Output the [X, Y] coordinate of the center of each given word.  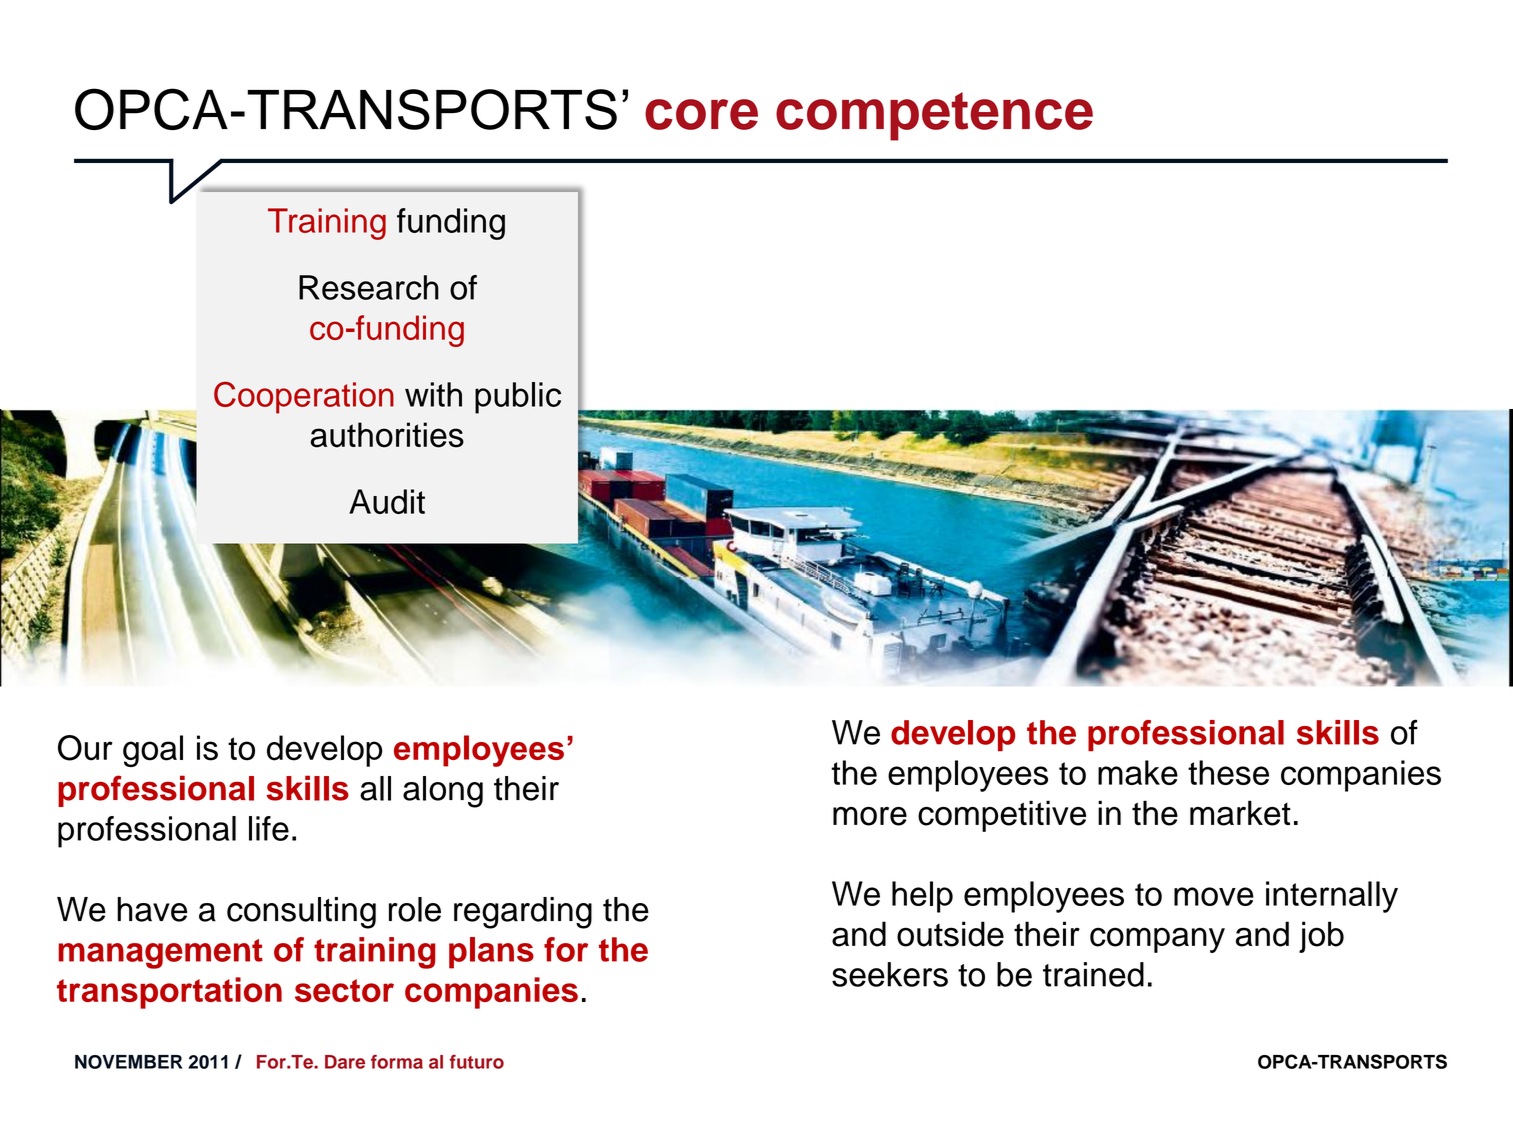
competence [934, 116]
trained [1093, 974]
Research [369, 287]
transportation [169, 993]
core [701, 114]
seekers [890, 974]
